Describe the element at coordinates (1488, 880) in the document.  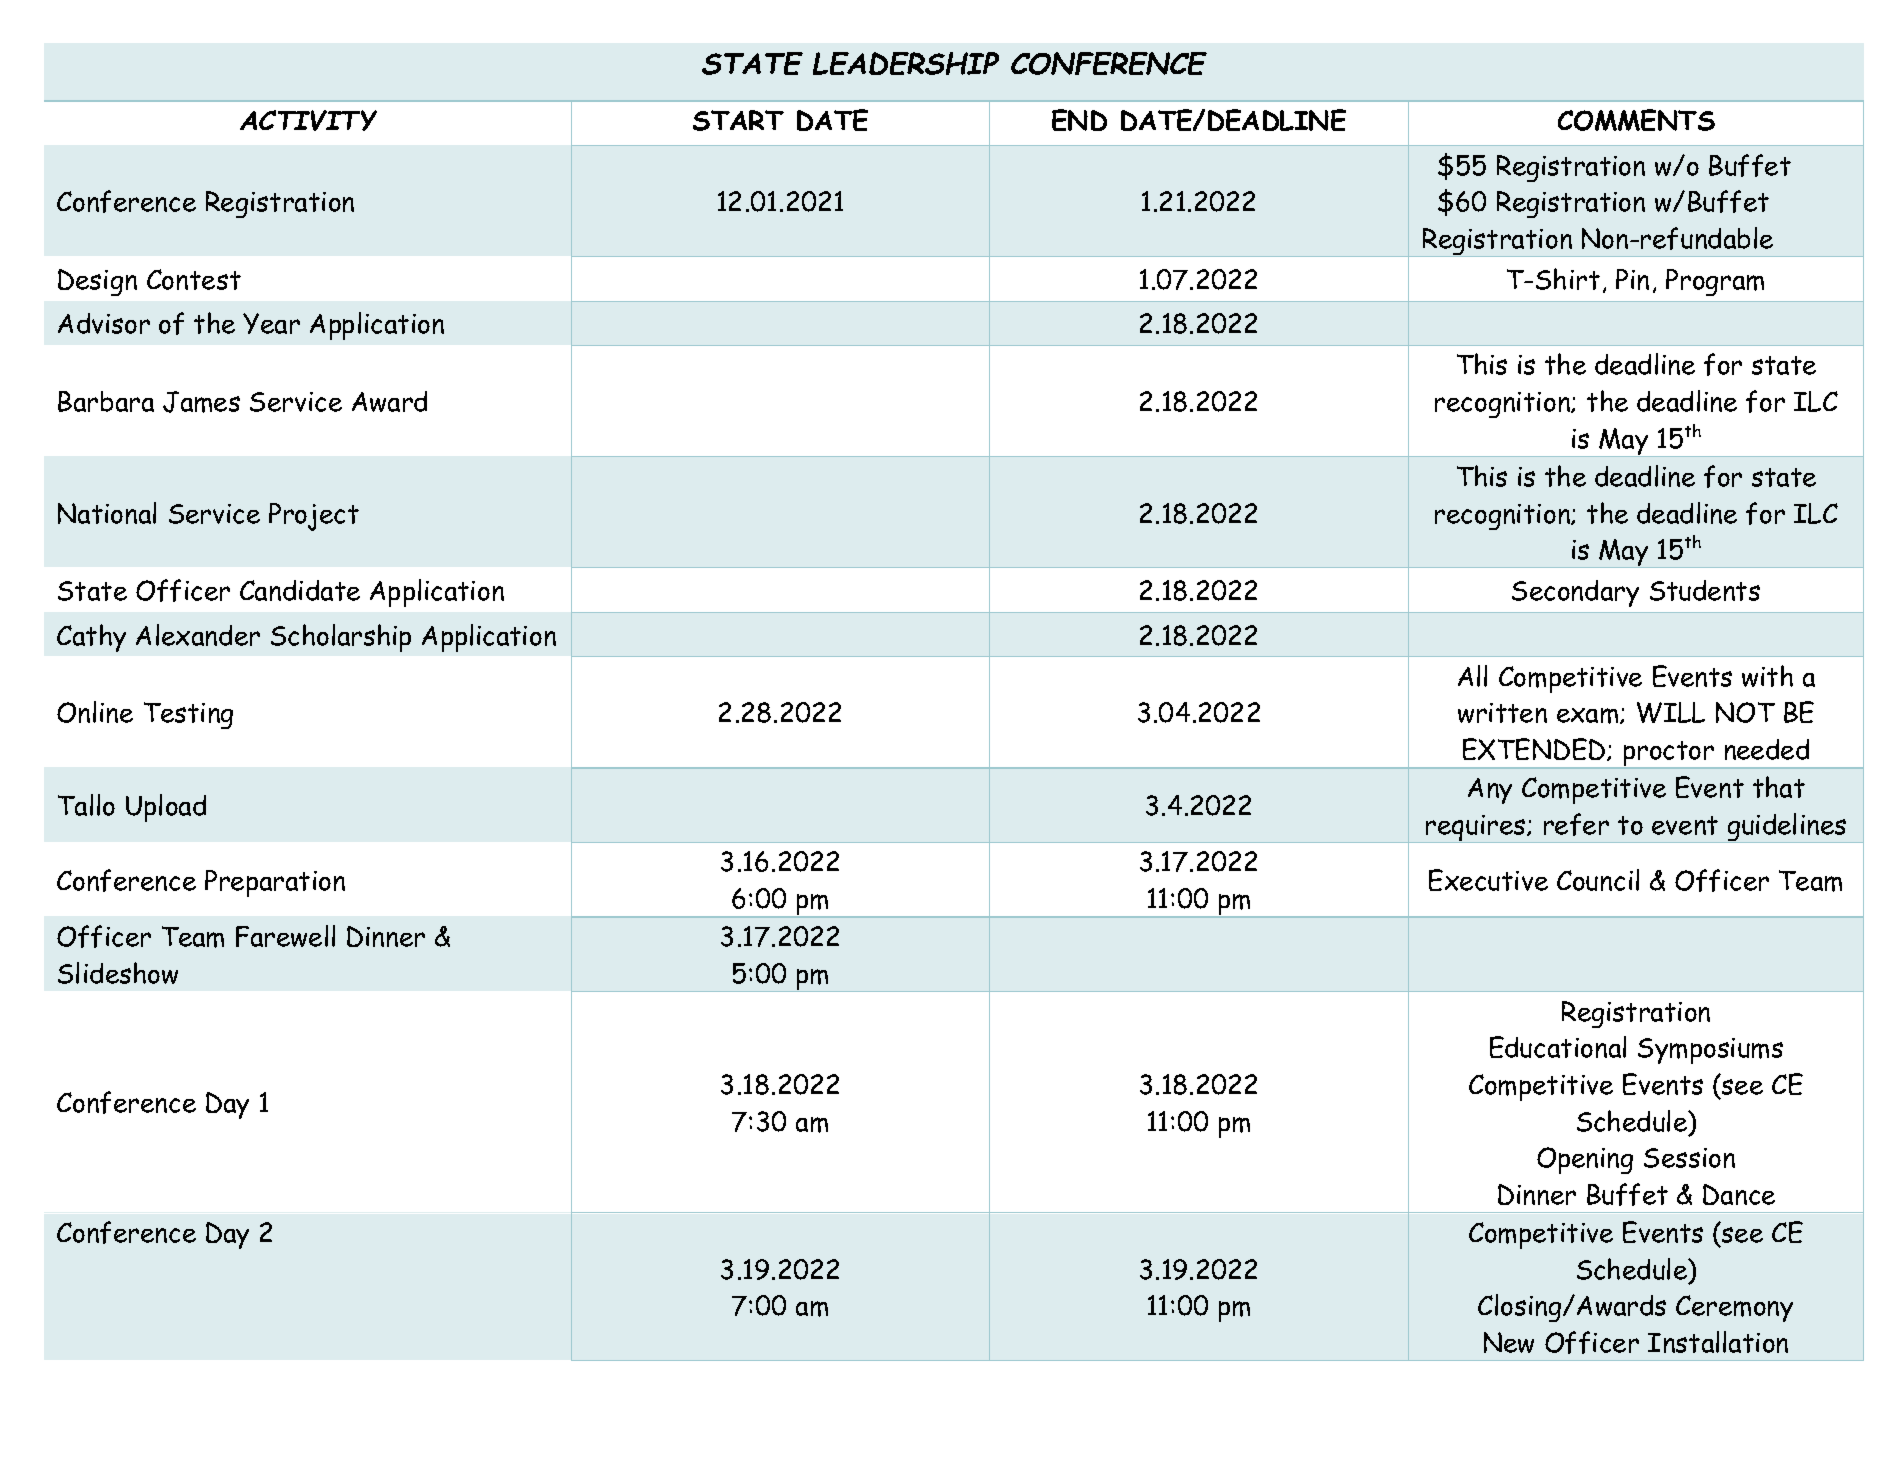
I see `Executive` at that location.
